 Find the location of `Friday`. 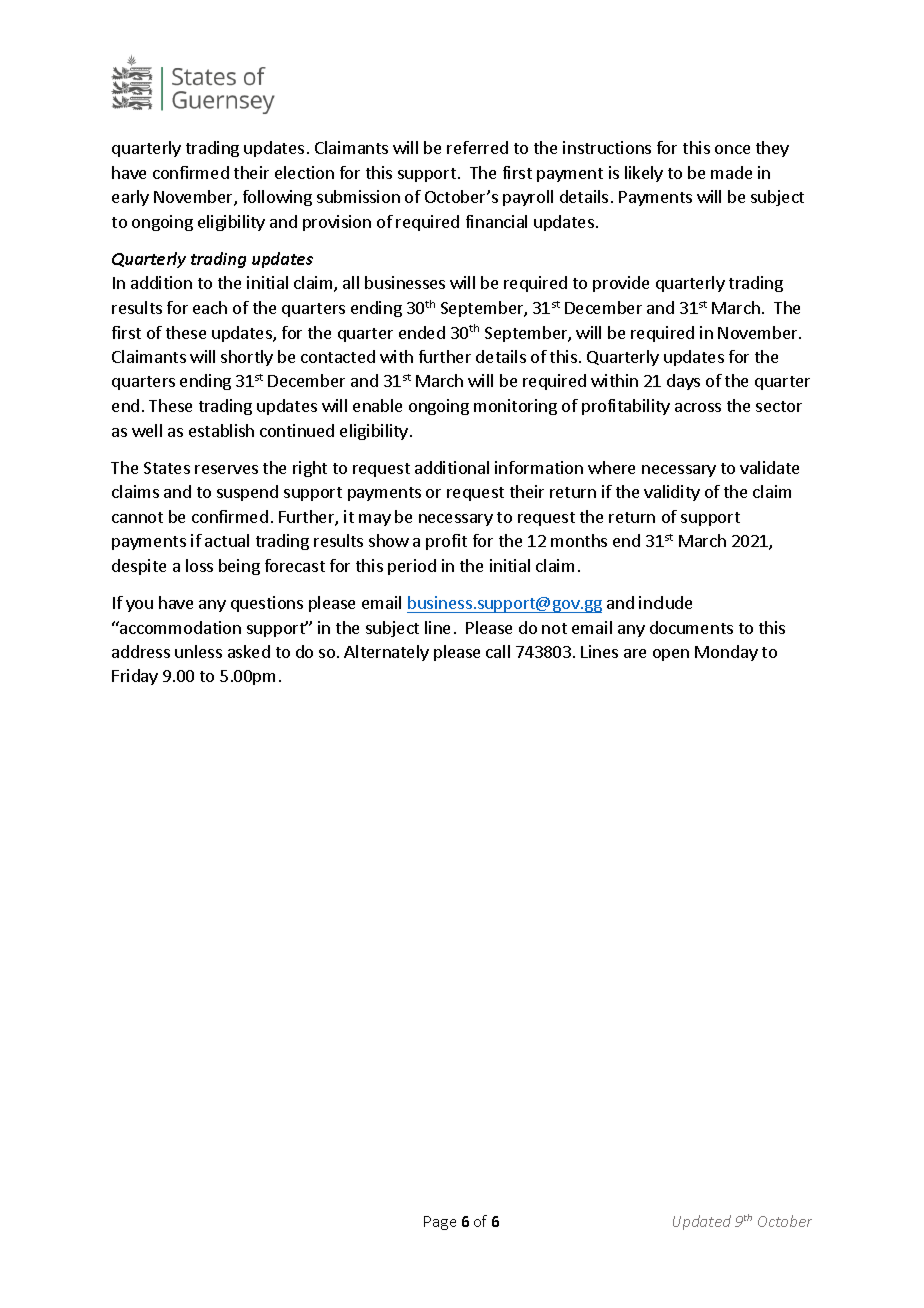

Friday is located at coordinates (135, 677).
